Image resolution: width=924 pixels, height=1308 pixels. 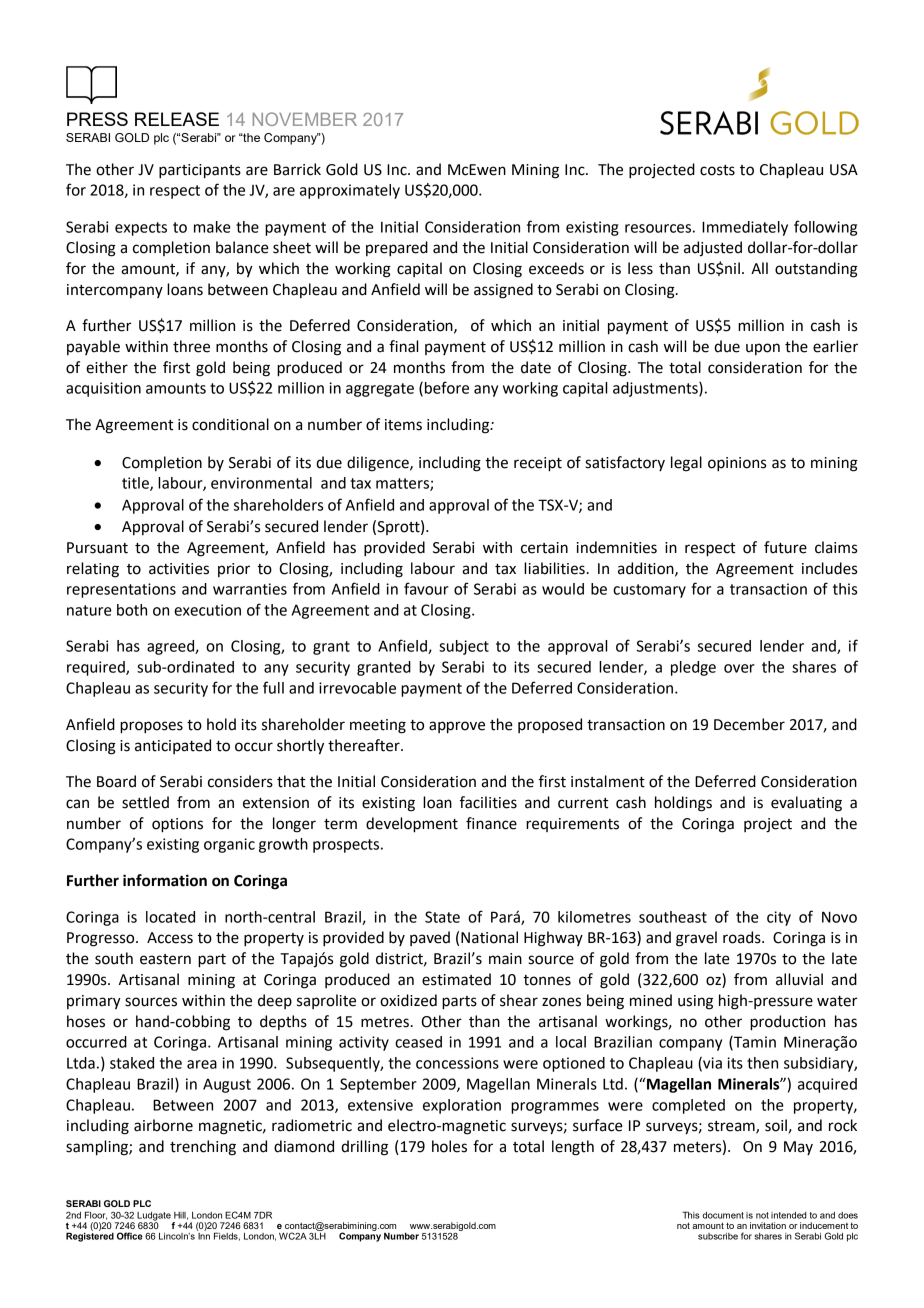 What do you see at coordinates (203, 1235) in the screenshot?
I see `Inn` at bounding box center [203, 1235].
